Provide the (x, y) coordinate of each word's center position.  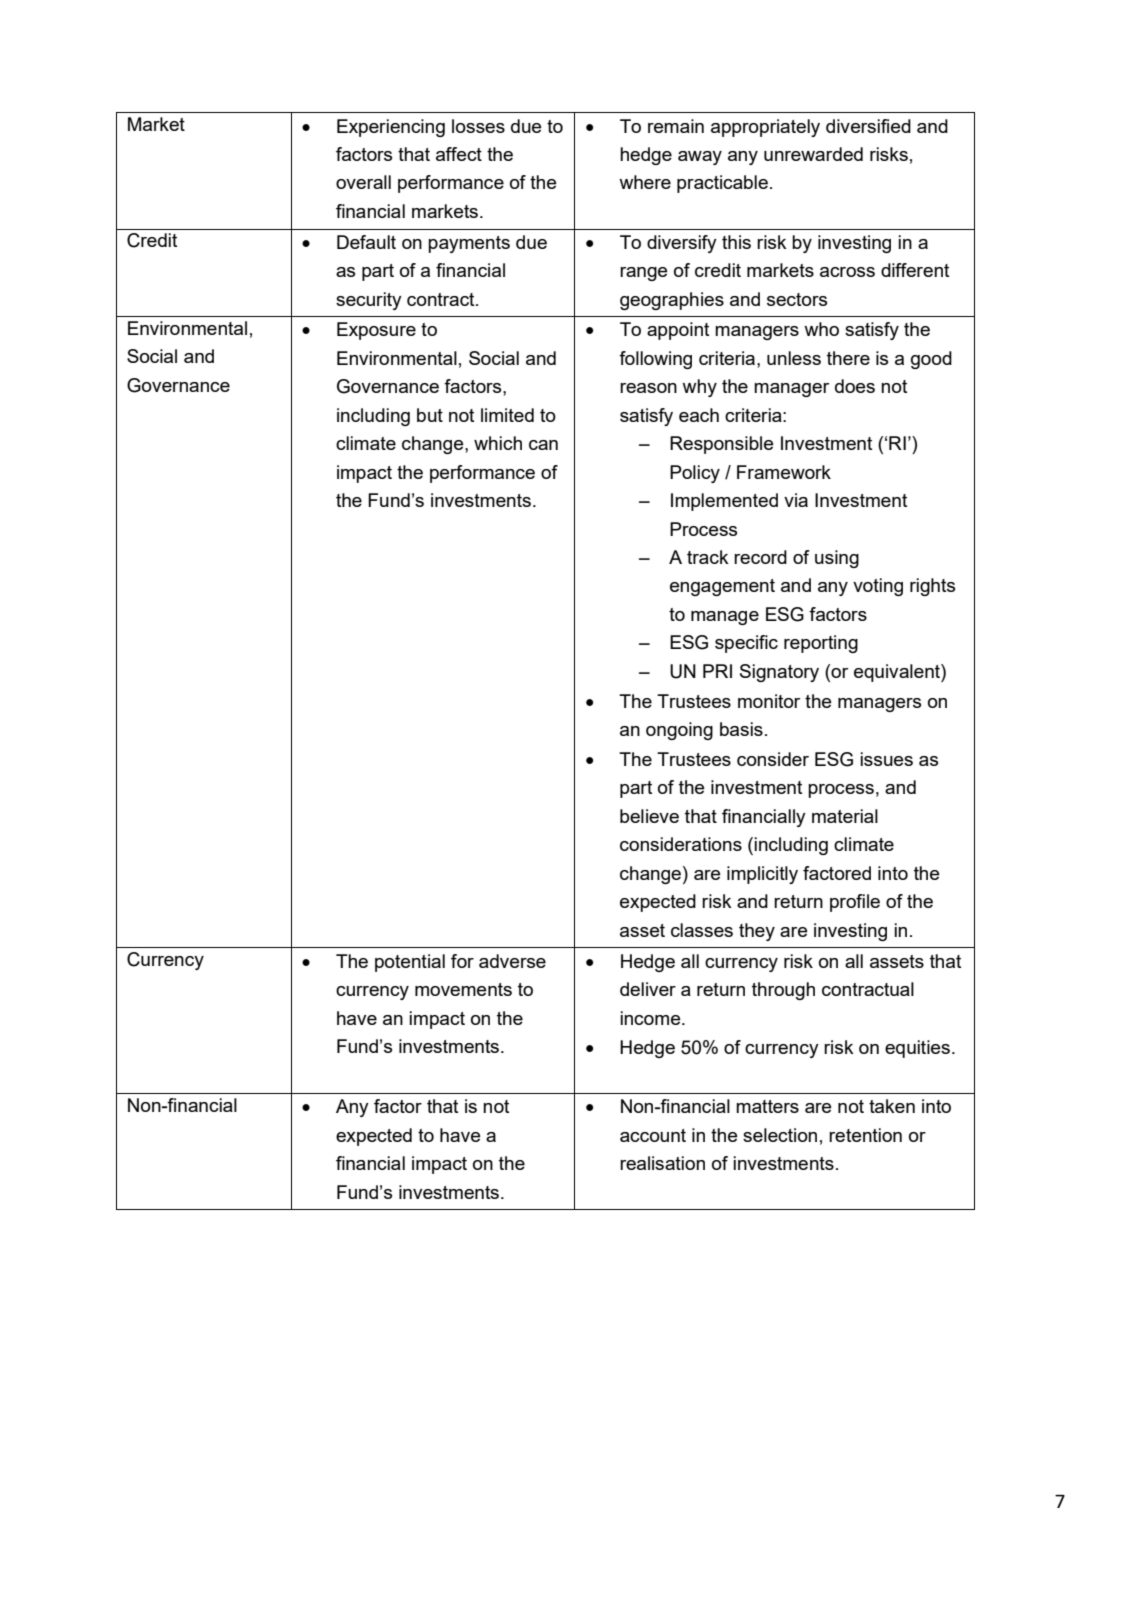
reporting (821, 644)
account (653, 1135)
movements (463, 989)
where (645, 182)
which (498, 443)
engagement (722, 587)
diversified (868, 126)
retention (865, 1135)
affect (459, 154)
